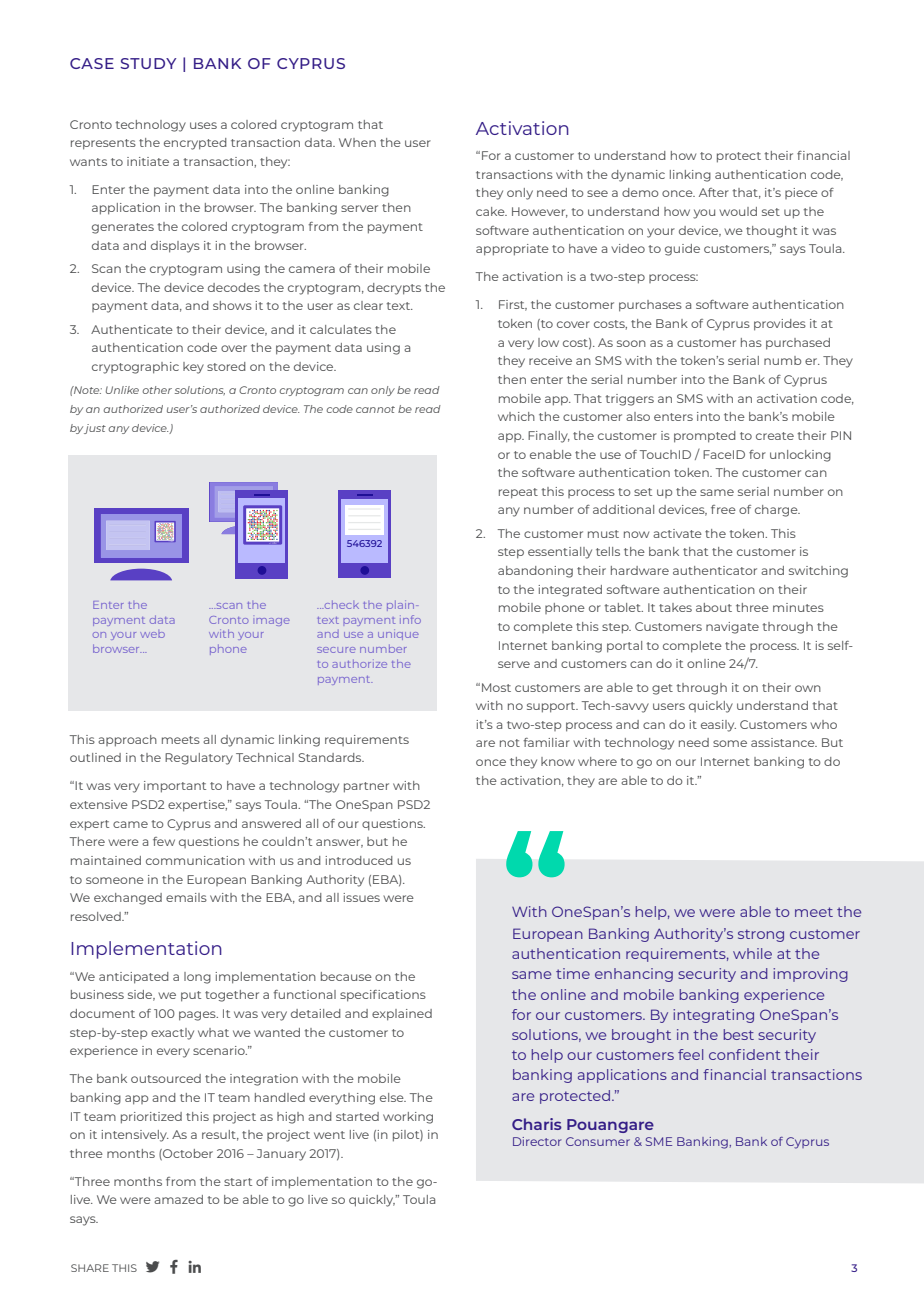  Describe the element at coordinates (357, 142) in the image. I see `When` at that location.
